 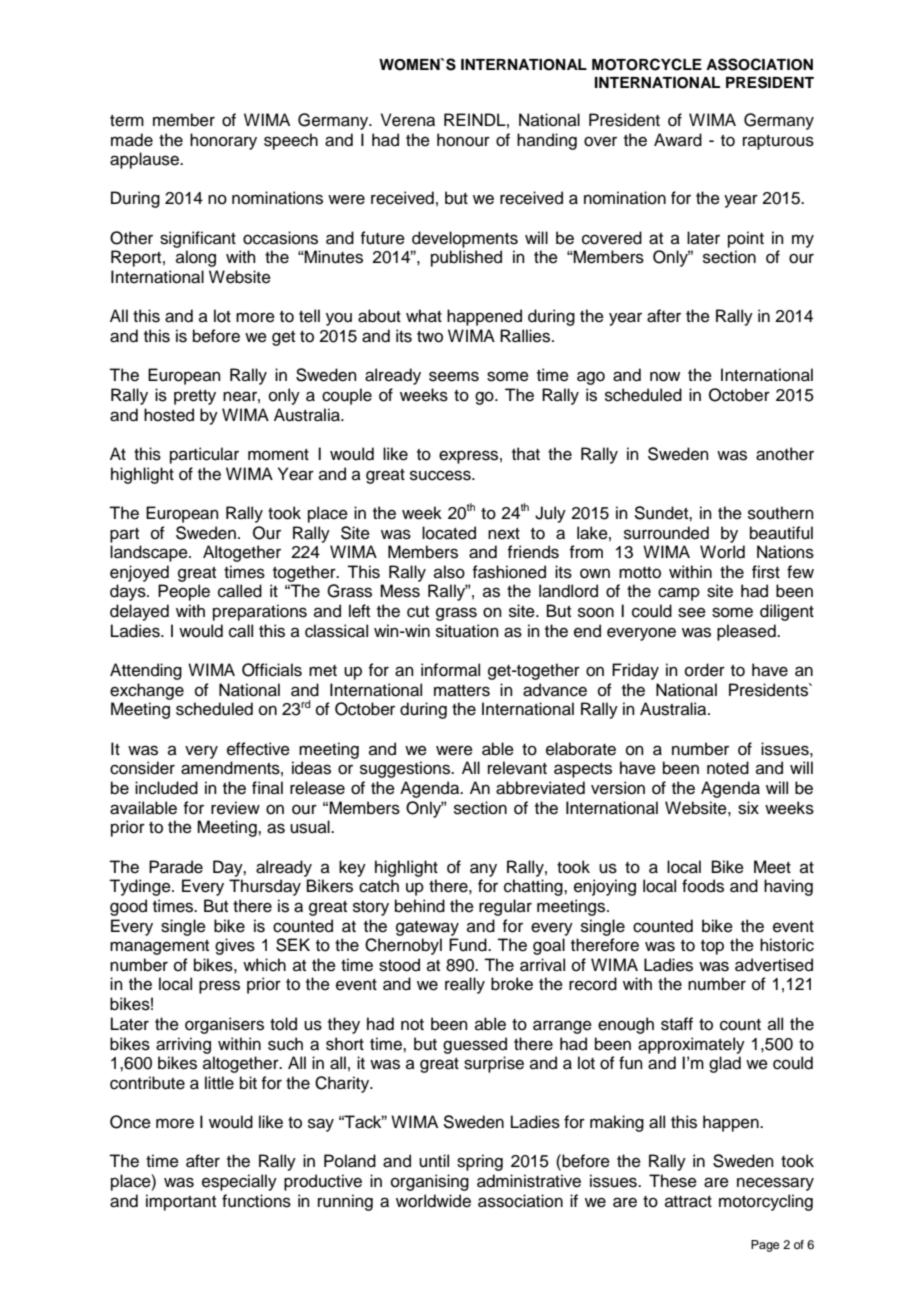 I want to click on honorary, so click(x=223, y=141).
